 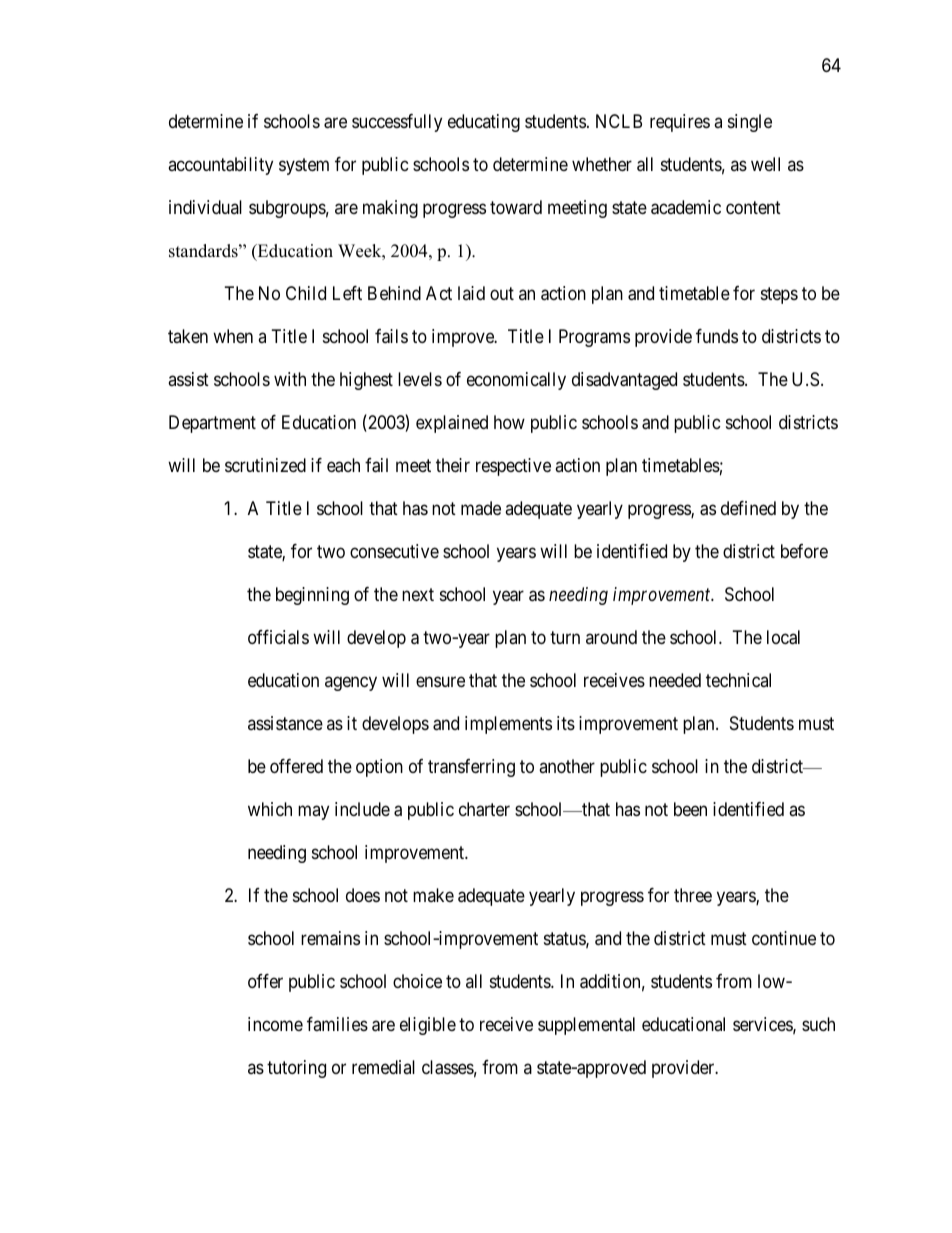 What do you see at coordinates (765, 164) in the document?
I see `well` at bounding box center [765, 164].
